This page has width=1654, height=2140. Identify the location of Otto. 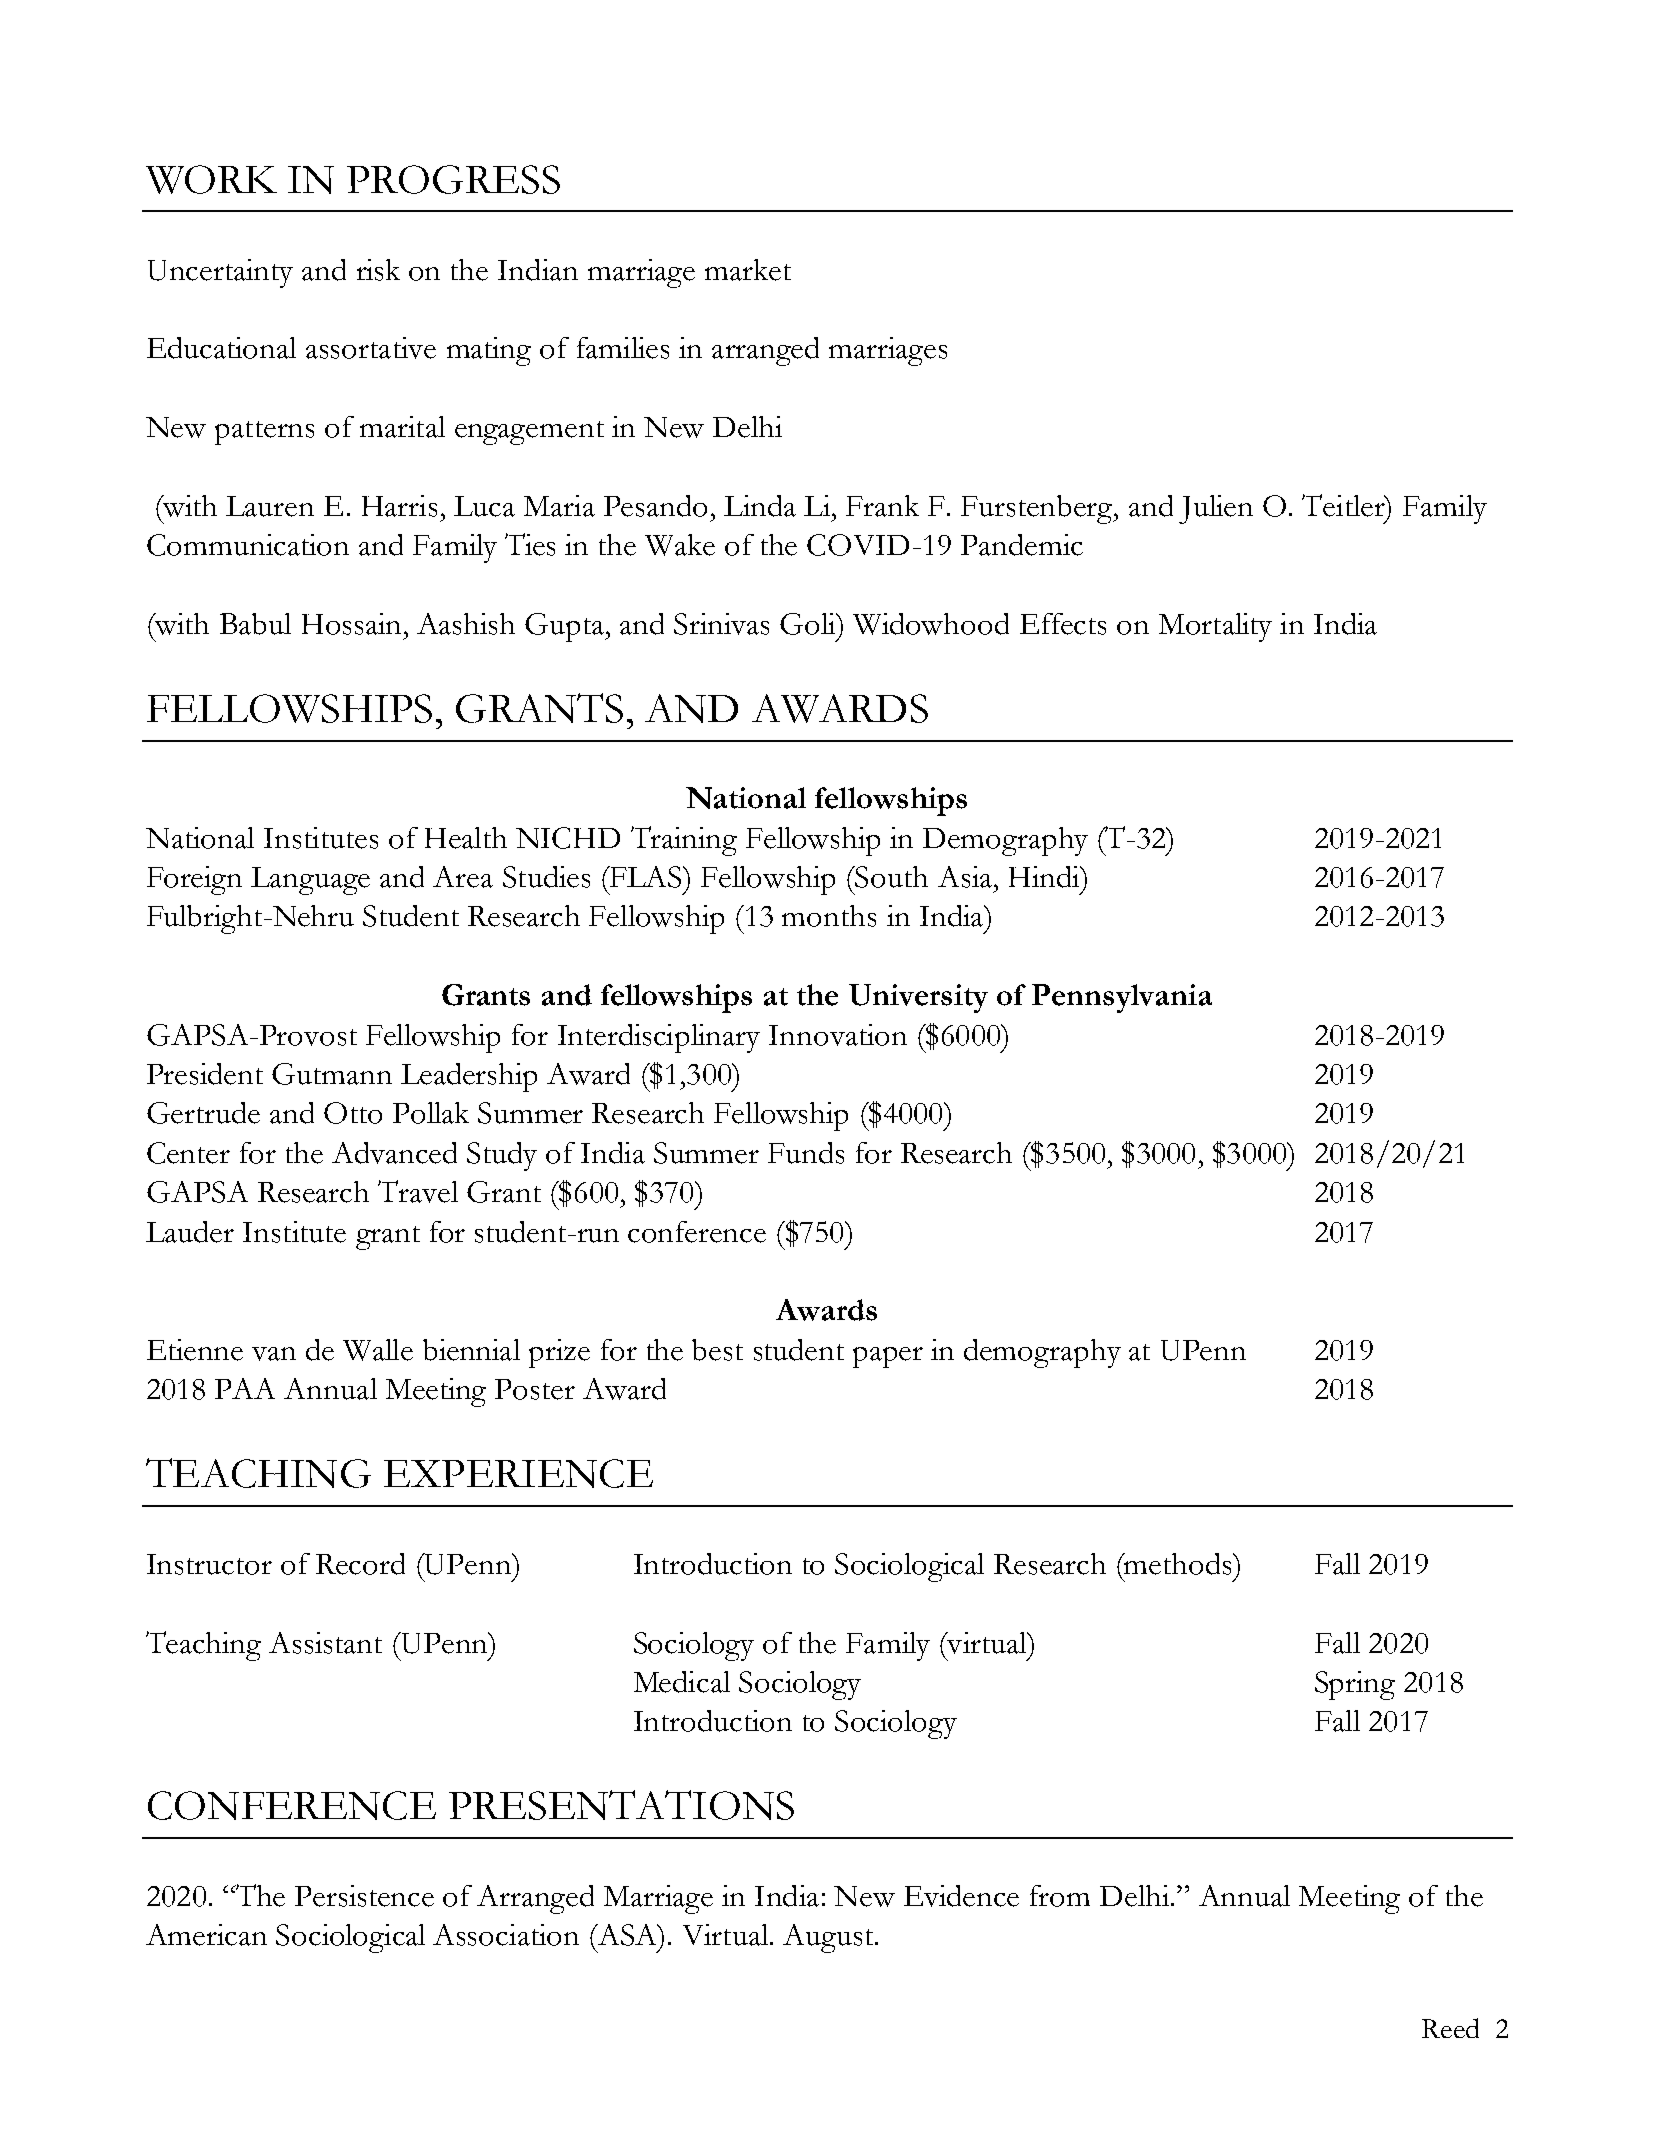
(353, 1113).
